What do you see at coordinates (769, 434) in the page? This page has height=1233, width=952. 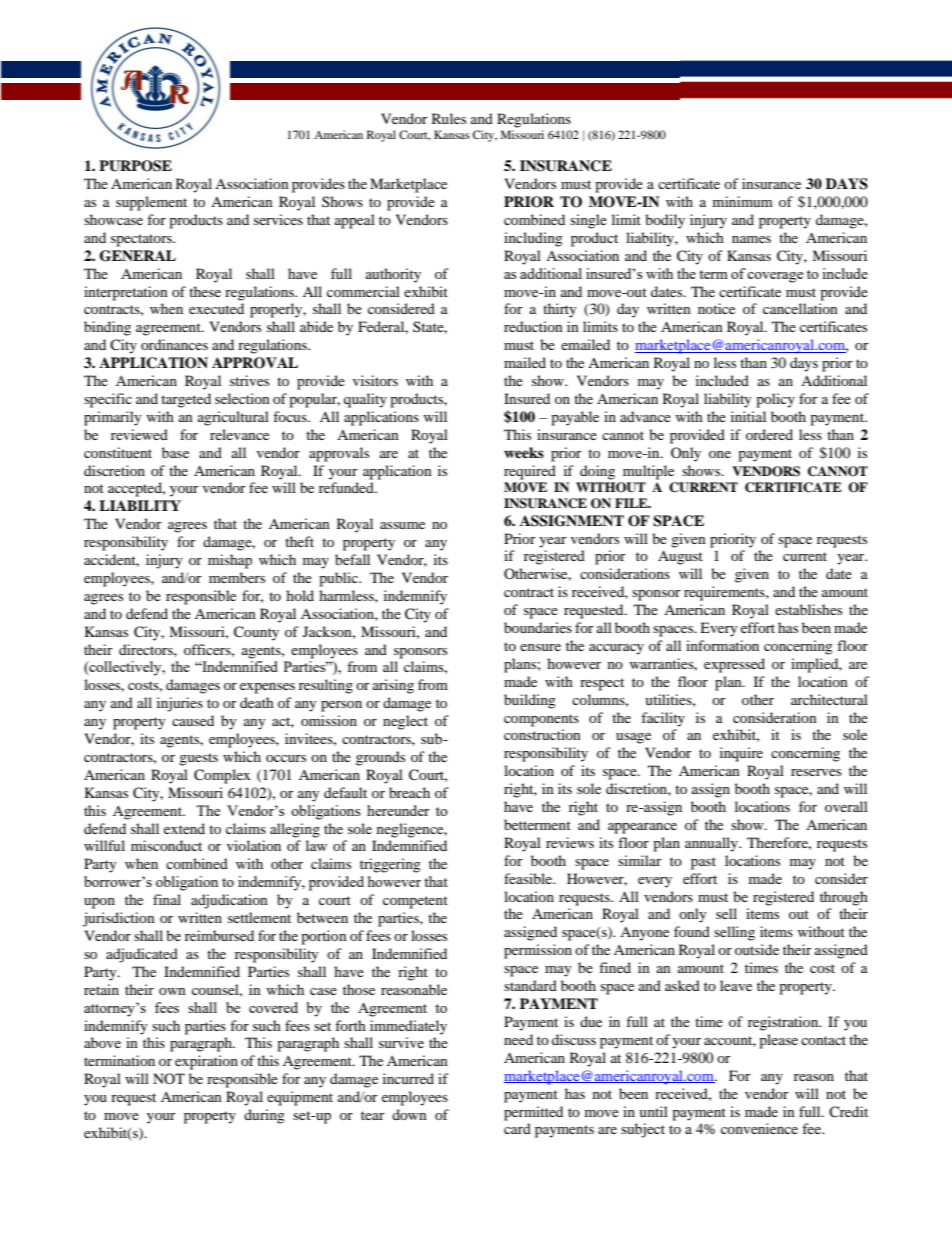 I see `ordered` at bounding box center [769, 434].
